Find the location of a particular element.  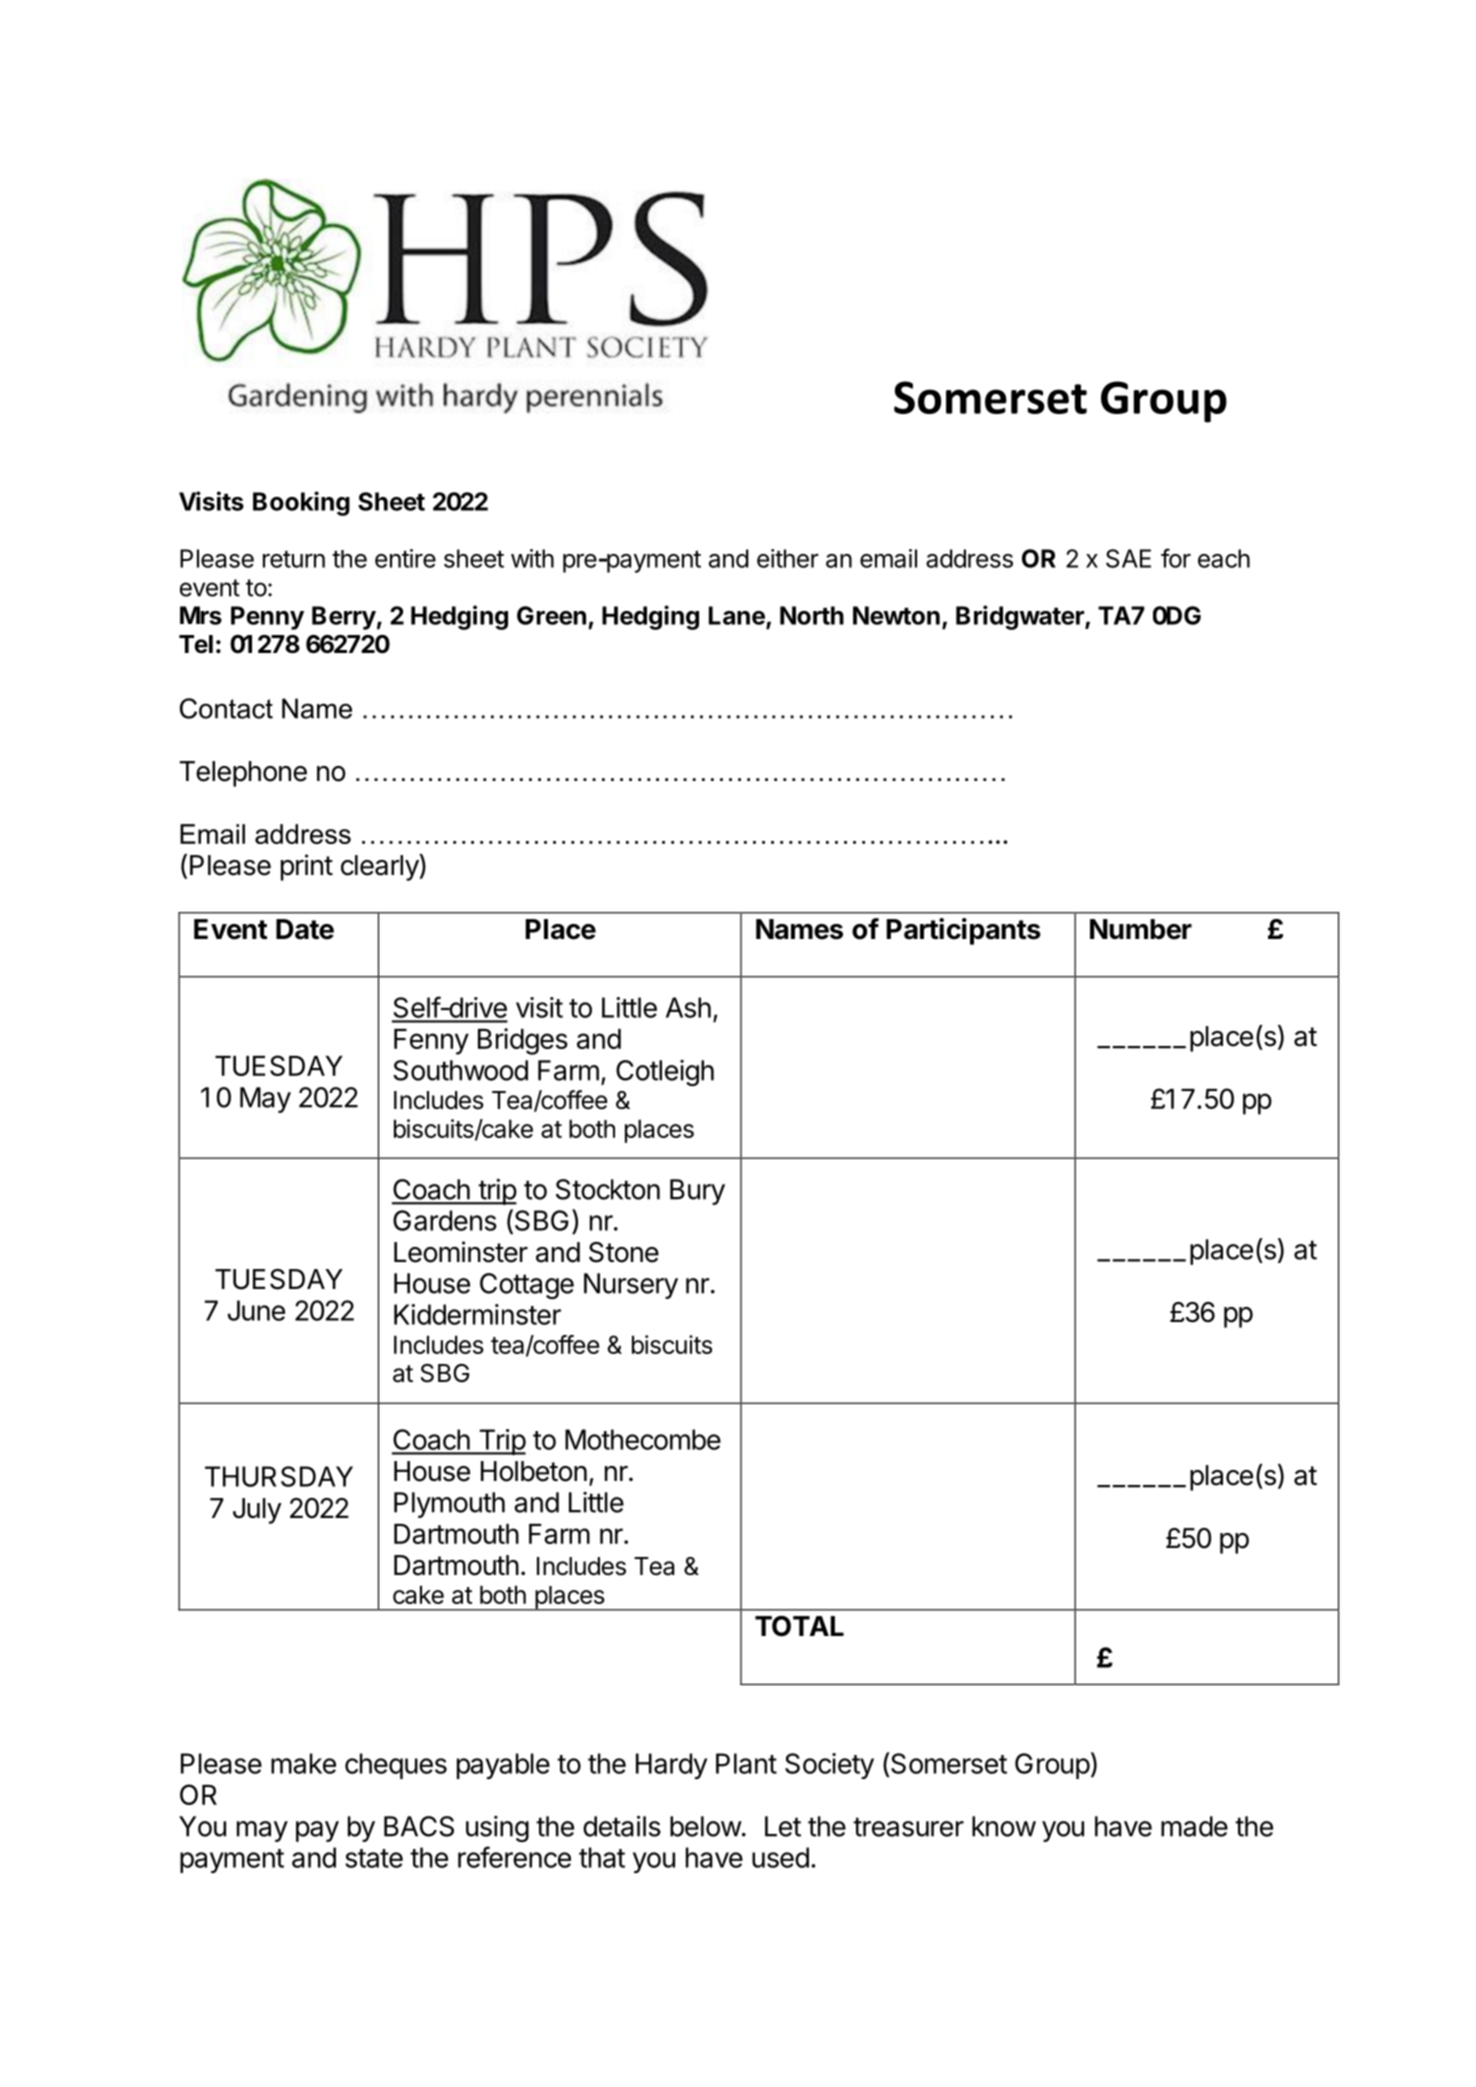

SAE is located at coordinates (1128, 558).
